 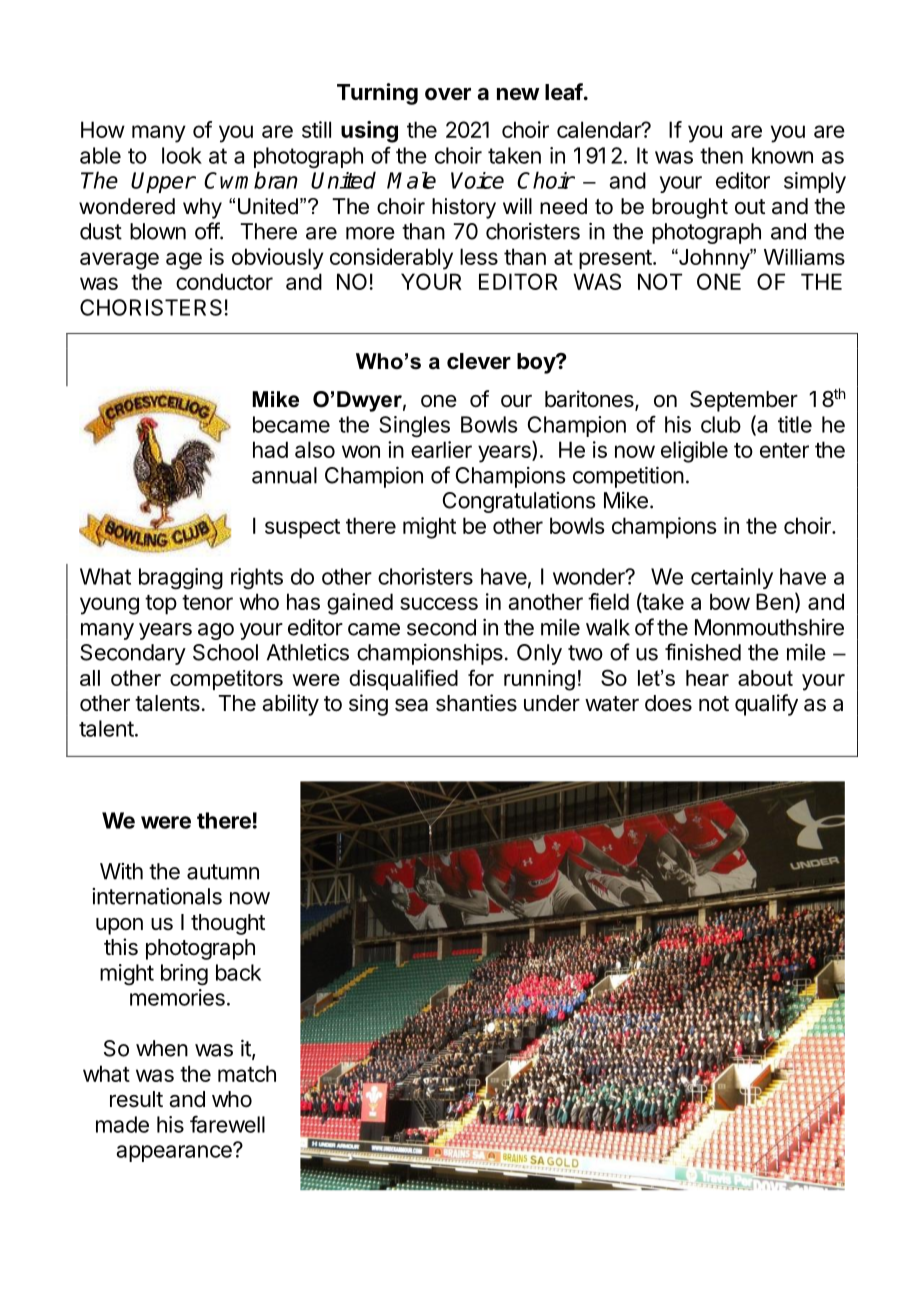 What do you see at coordinates (439, 603) in the image?
I see `success` at bounding box center [439, 603].
